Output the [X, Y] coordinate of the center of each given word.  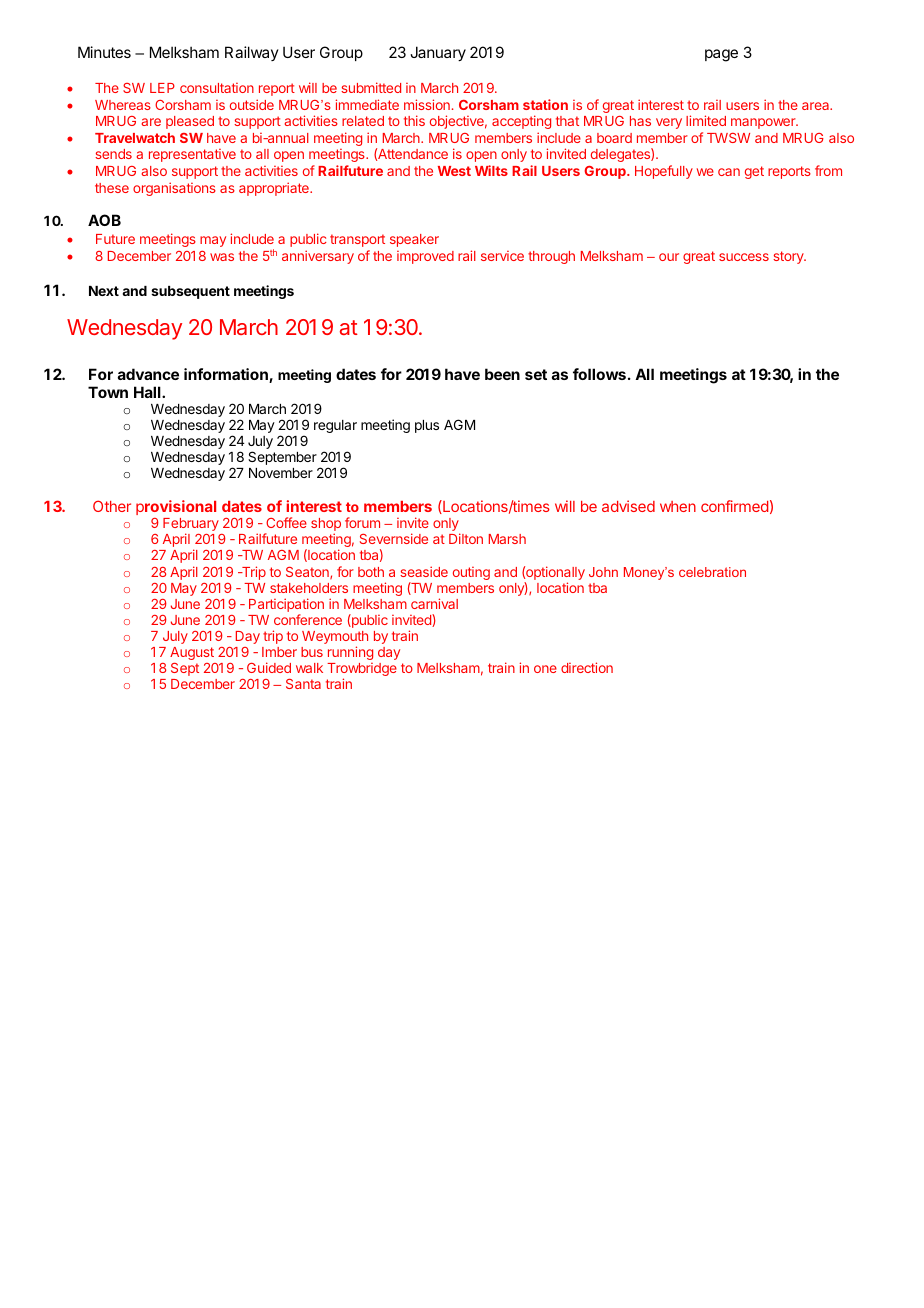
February [191, 526]
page [721, 55]
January [438, 53]
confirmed [734, 506]
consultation [217, 88]
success [744, 257]
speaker [414, 240]
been [502, 374]
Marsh [507, 539]
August [192, 653]
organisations [174, 189]
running [350, 653]
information [227, 375]
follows [599, 374]
